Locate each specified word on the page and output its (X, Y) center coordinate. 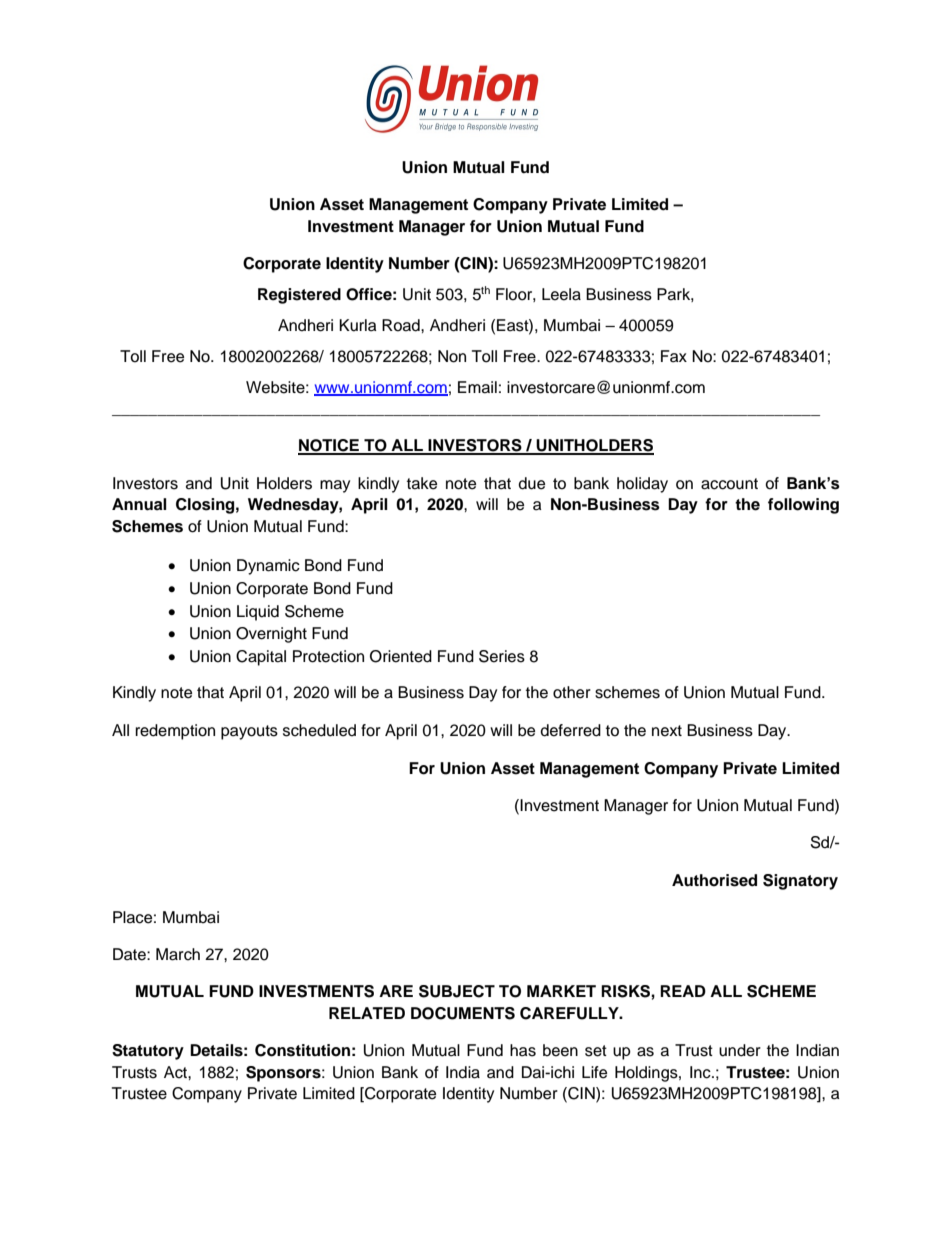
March (178, 954)
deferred (570, 730)
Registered (299, 296)
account (729, 484)
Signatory (800, 882)
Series (502, 656)
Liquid (258, 613)
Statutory (148, 1052)
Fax (674, 356)
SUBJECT (457, 991)
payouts (249, 732)
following (803, 506)
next (667, 731)
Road (402, 325)
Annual (139, 504)
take (422, 483)
